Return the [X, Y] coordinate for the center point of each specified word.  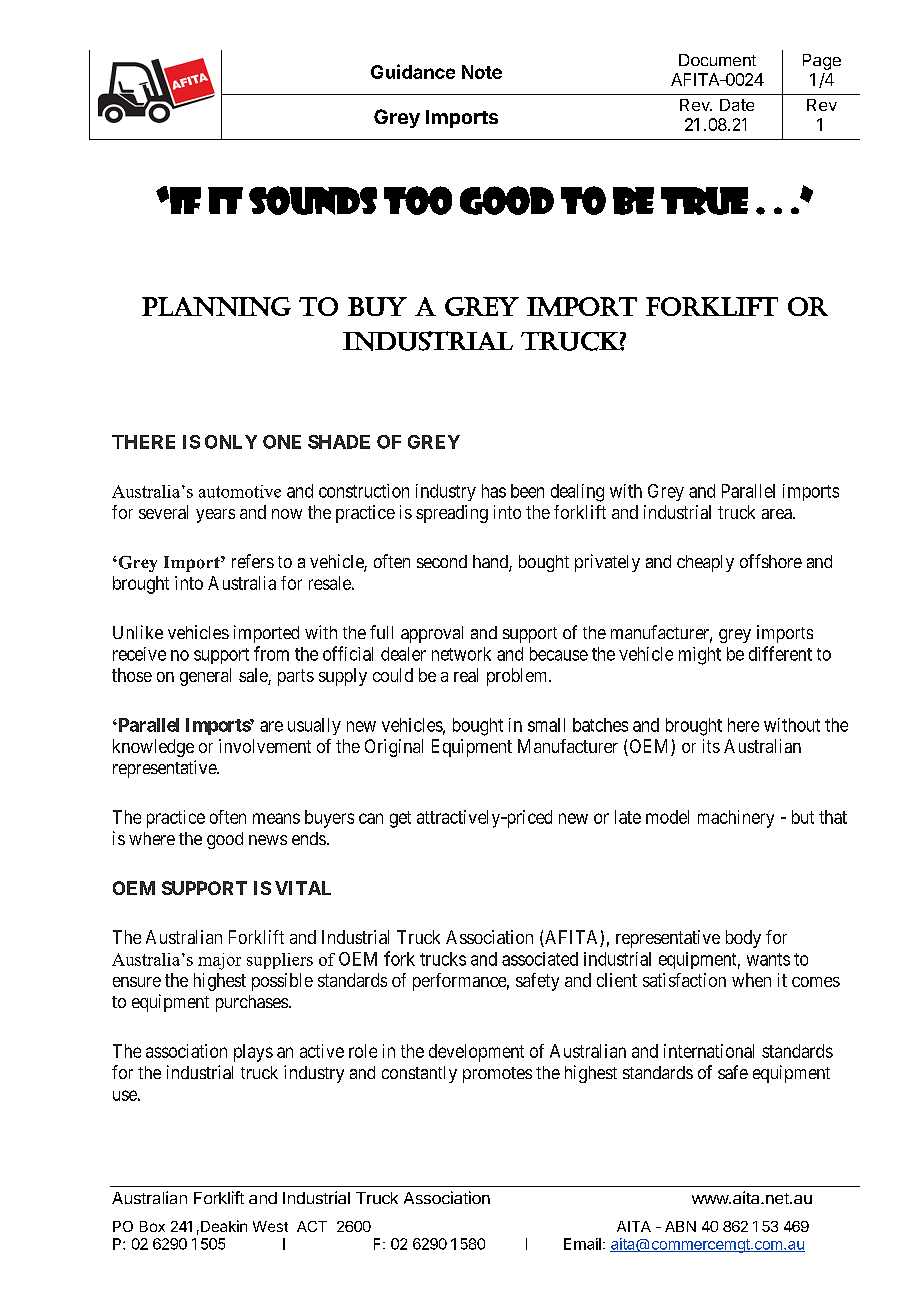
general [205, 677]
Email [582, 1244]
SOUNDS [313, 200]
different [780, 653]
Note [482, 72]
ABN [680, 1226]
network [461, 654]
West [270, 1226]
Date [737, 105]
